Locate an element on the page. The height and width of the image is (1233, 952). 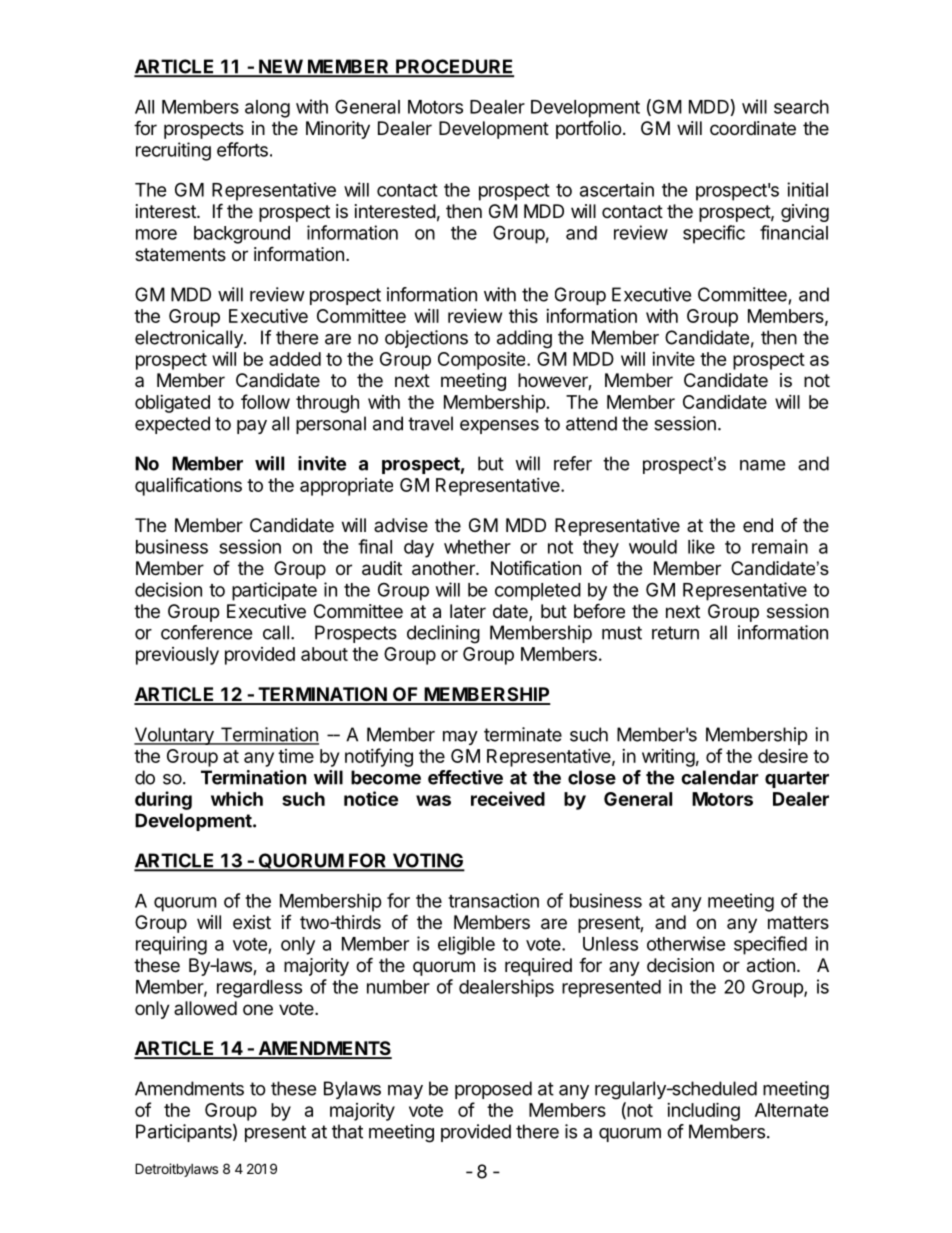
coordinate is located at coordinates (753, 128).
